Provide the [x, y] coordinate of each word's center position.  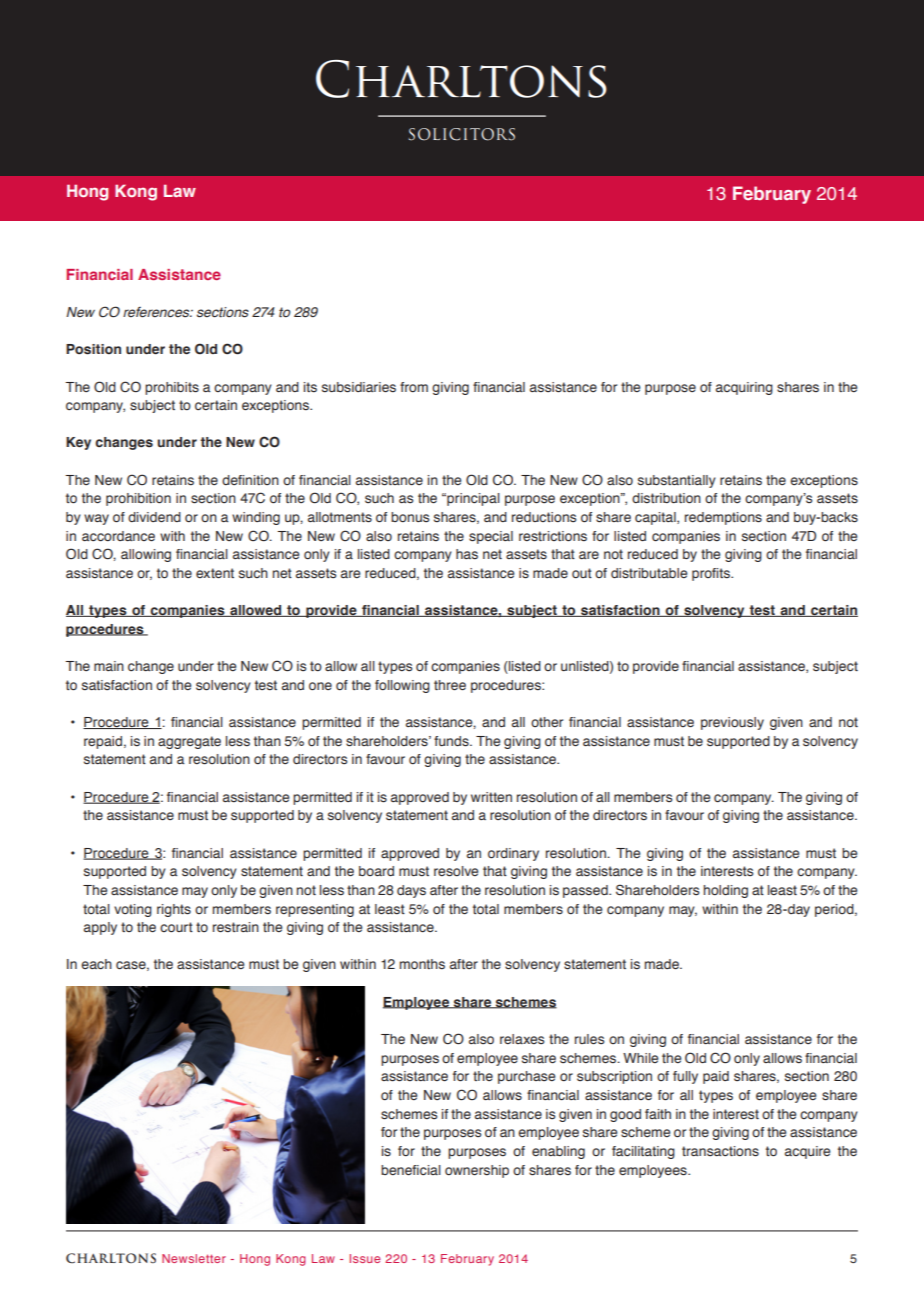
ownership [477, 1171]
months [422, 964]
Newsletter [194, 1258]
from [414, 387]
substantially [677, 481]
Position [93, 349]
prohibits [172, 388]
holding [726, 891]
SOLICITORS [462, 134]
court [176, 927]
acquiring [744, 388]
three [450, 685]
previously [732, 723]
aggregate [189, 742]
